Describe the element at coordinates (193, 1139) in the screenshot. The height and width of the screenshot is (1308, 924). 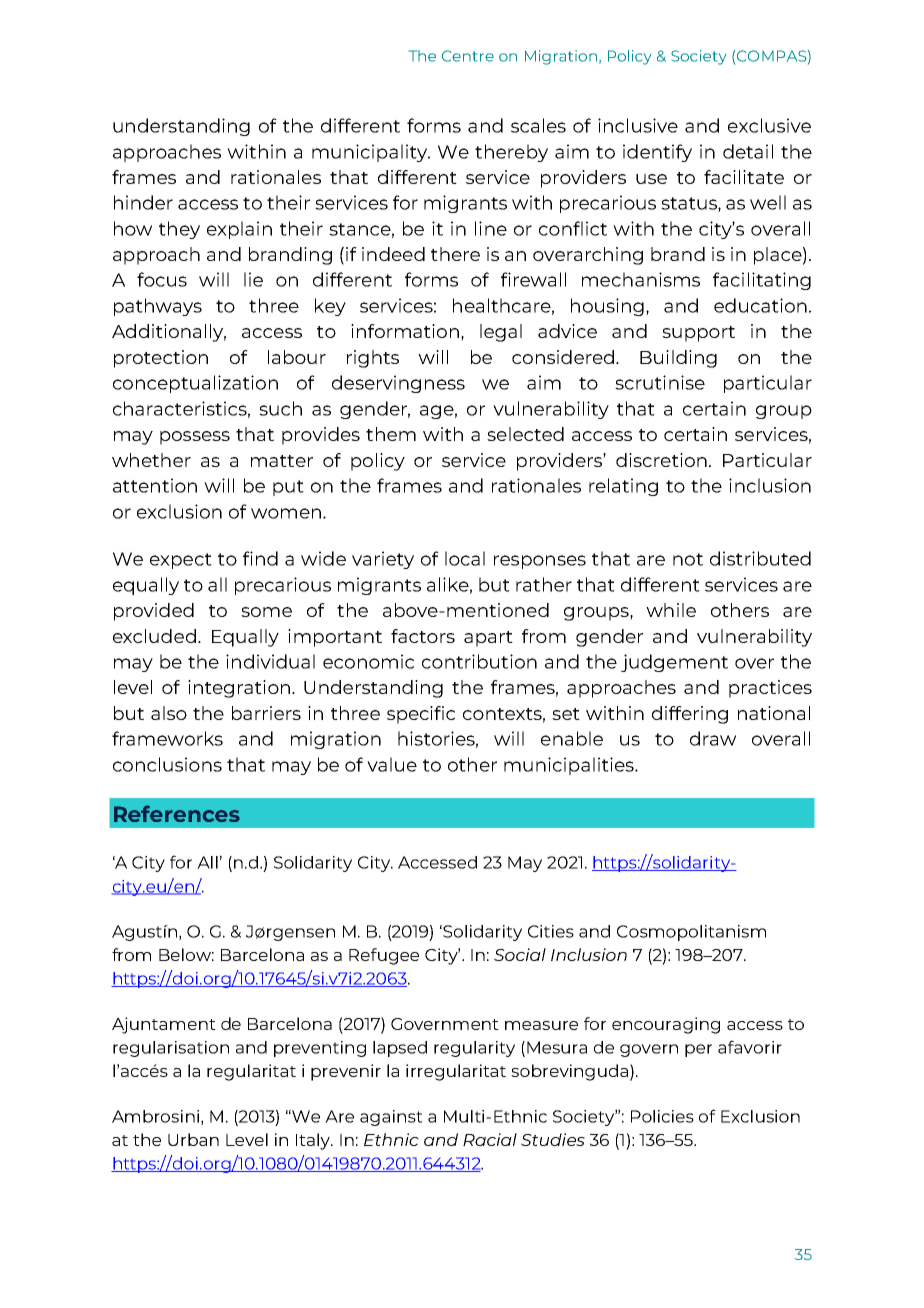
I see `Urban` at that location.
